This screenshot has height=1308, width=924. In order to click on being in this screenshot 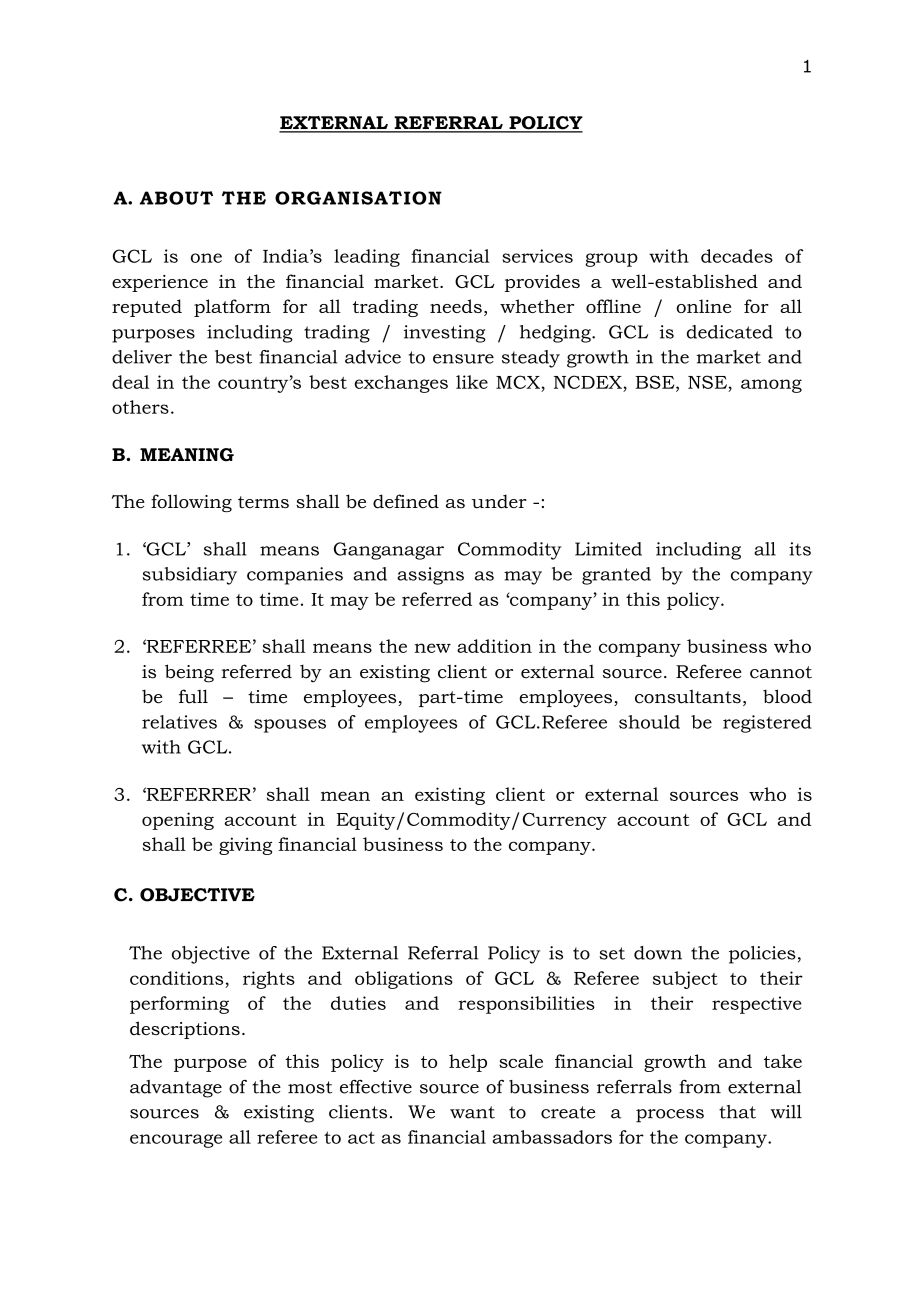, I will do `click(189, 673)`.
